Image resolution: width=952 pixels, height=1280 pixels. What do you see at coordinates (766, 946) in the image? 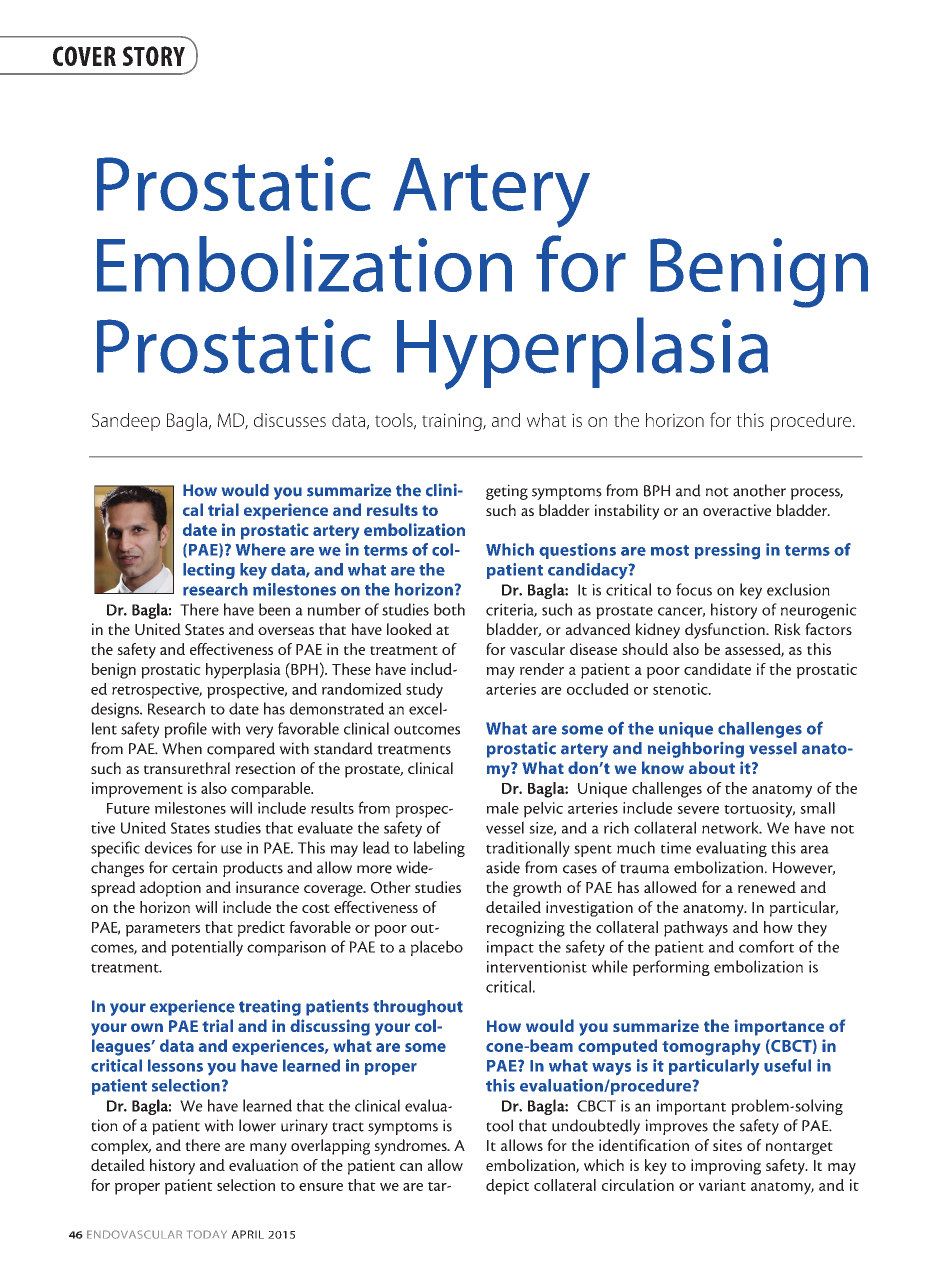
I see `comfort` at bounding box center [766, 946].
